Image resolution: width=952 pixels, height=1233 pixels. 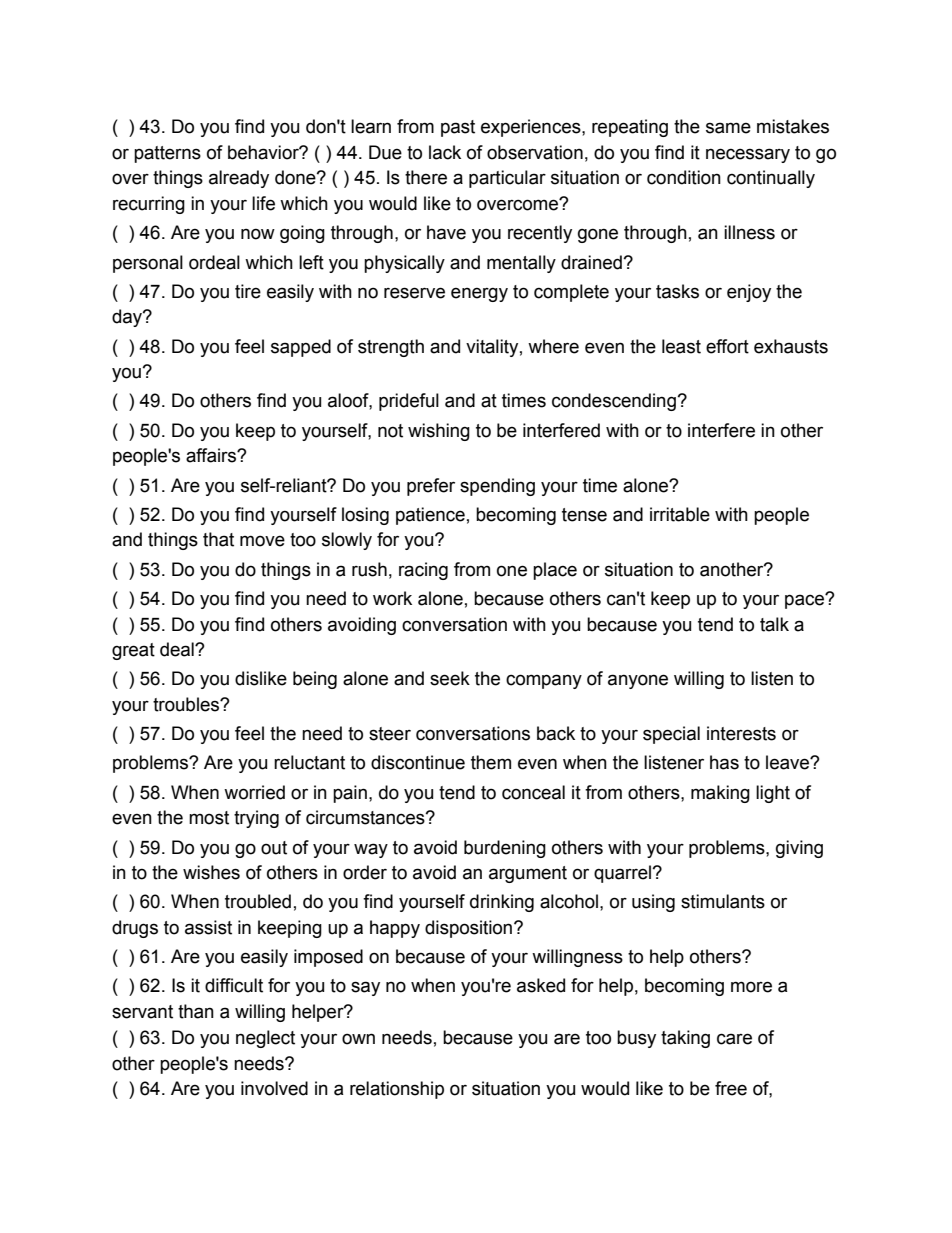 I want to click on making, so click(x=720, y=794).
